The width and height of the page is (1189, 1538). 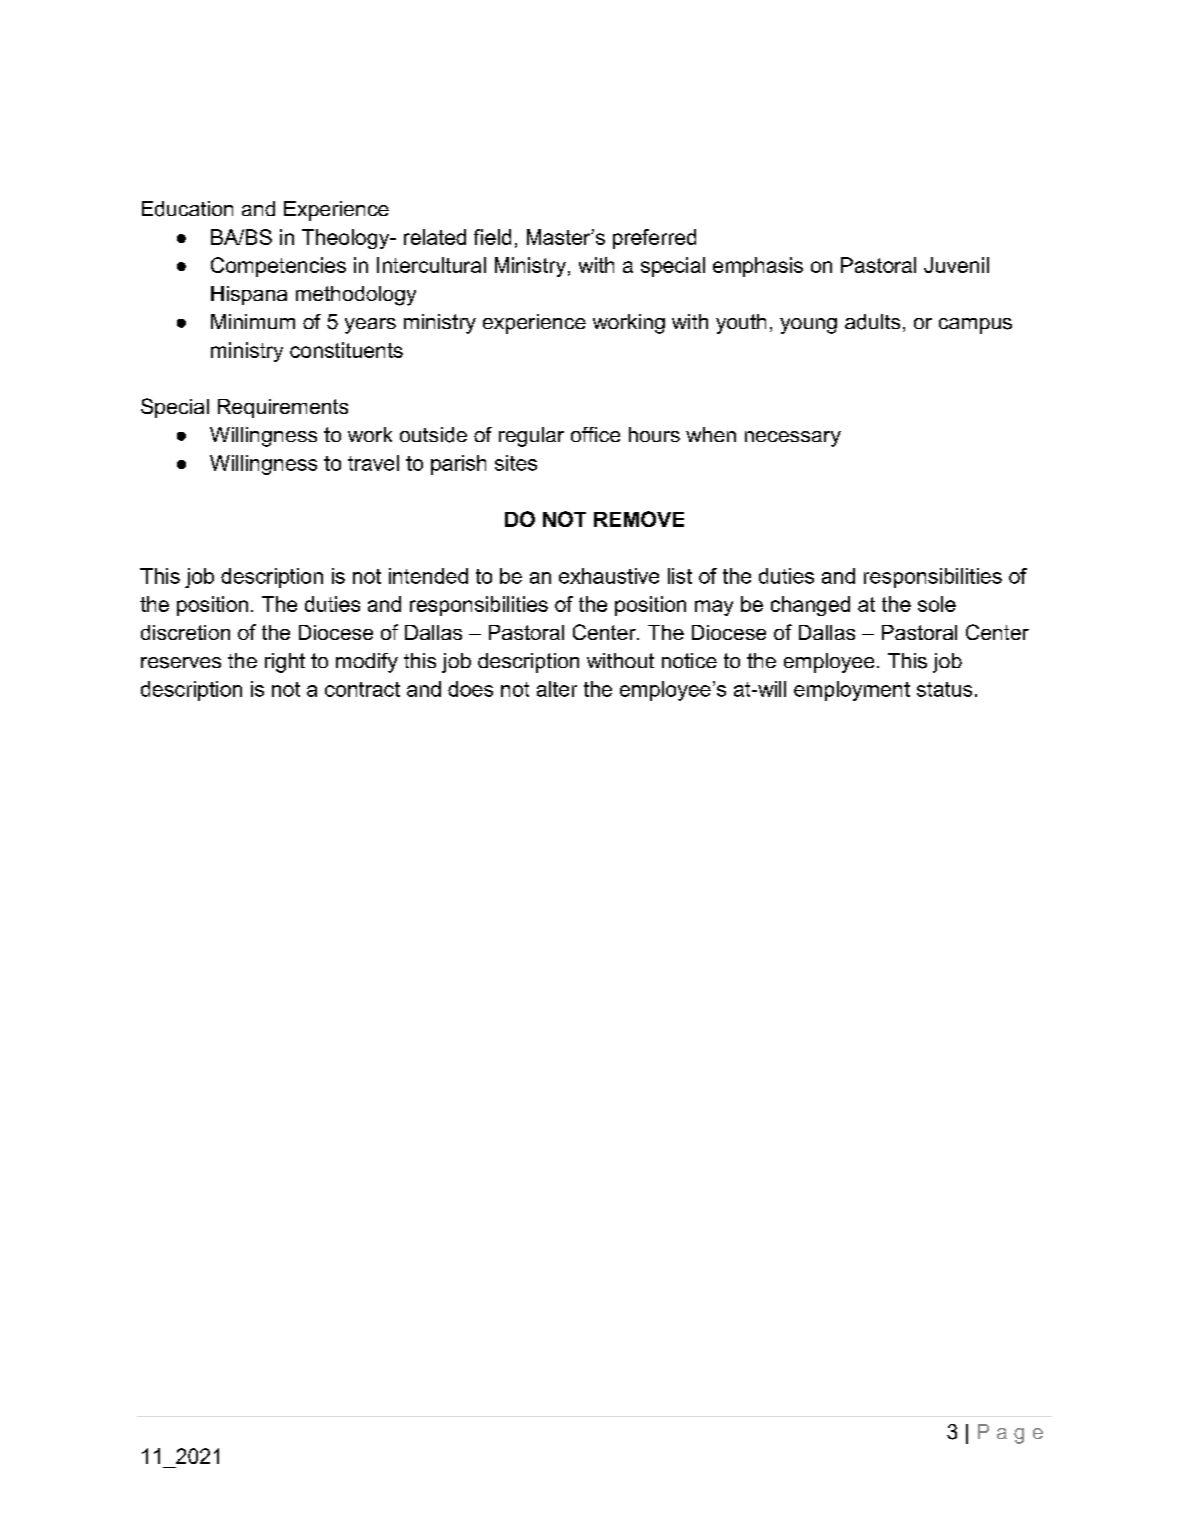 What do you see at coordinates (852, 691) in the page?
I see `employment` at bounding box center [852, 691].
